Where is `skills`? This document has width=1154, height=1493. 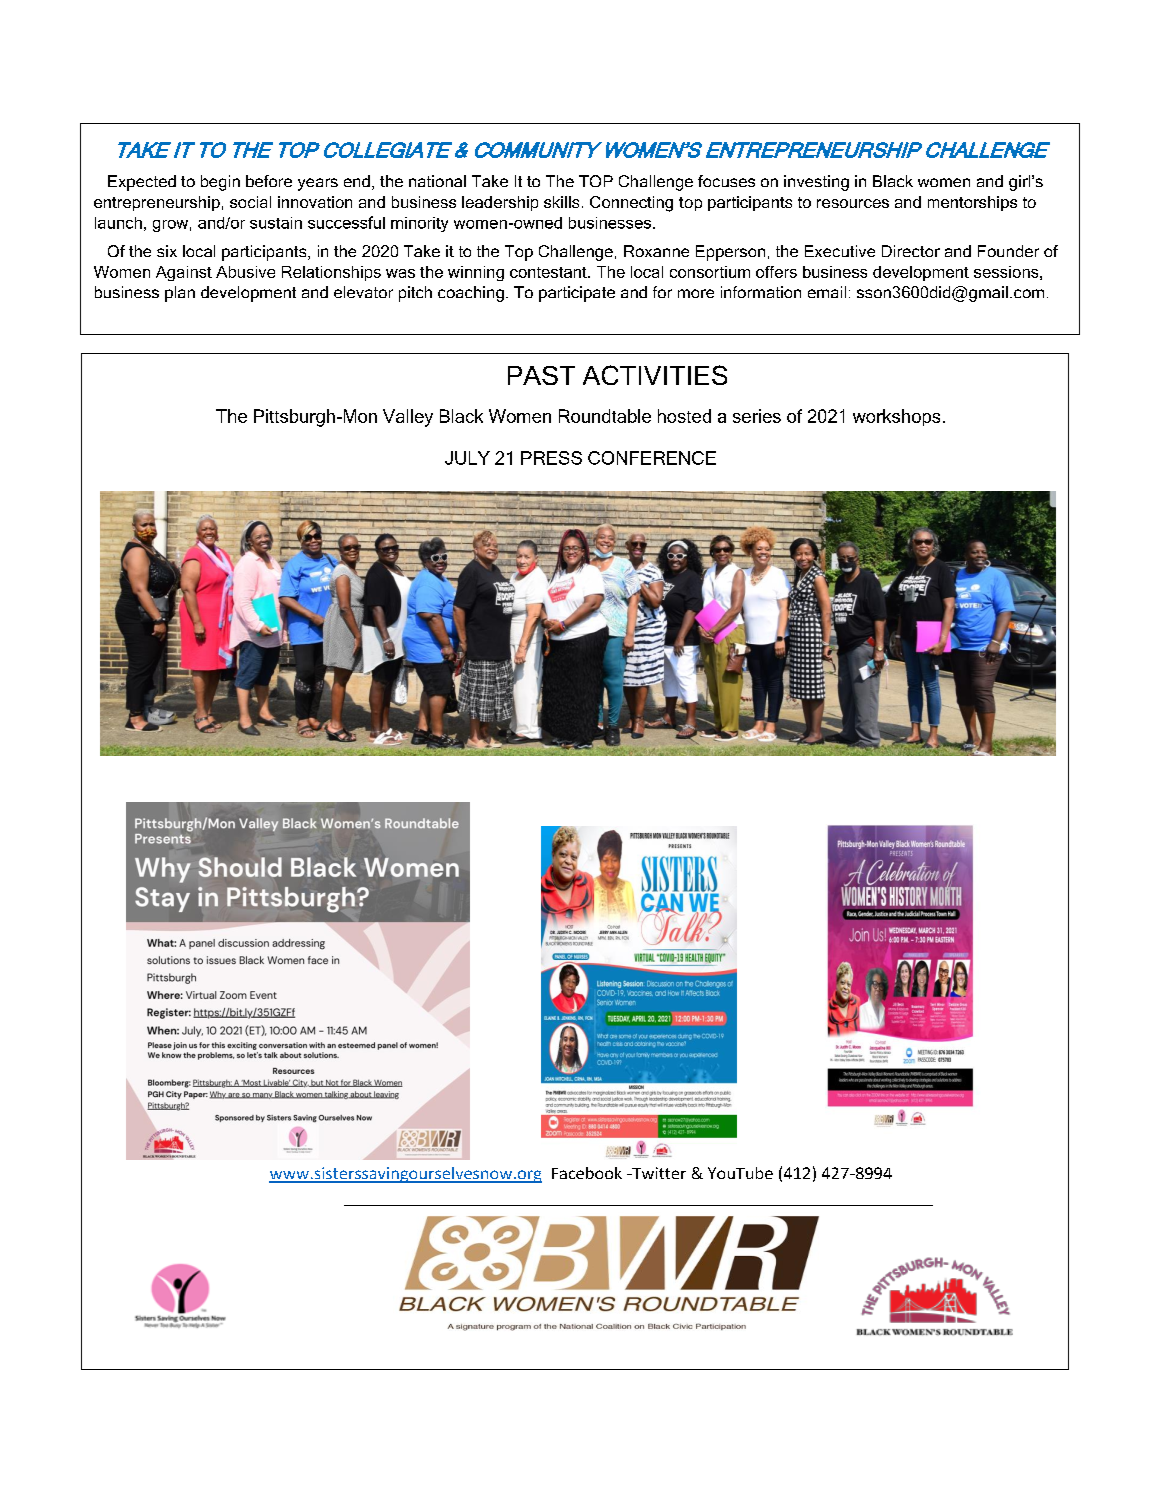
skills is located at coordinates (561, 202).
